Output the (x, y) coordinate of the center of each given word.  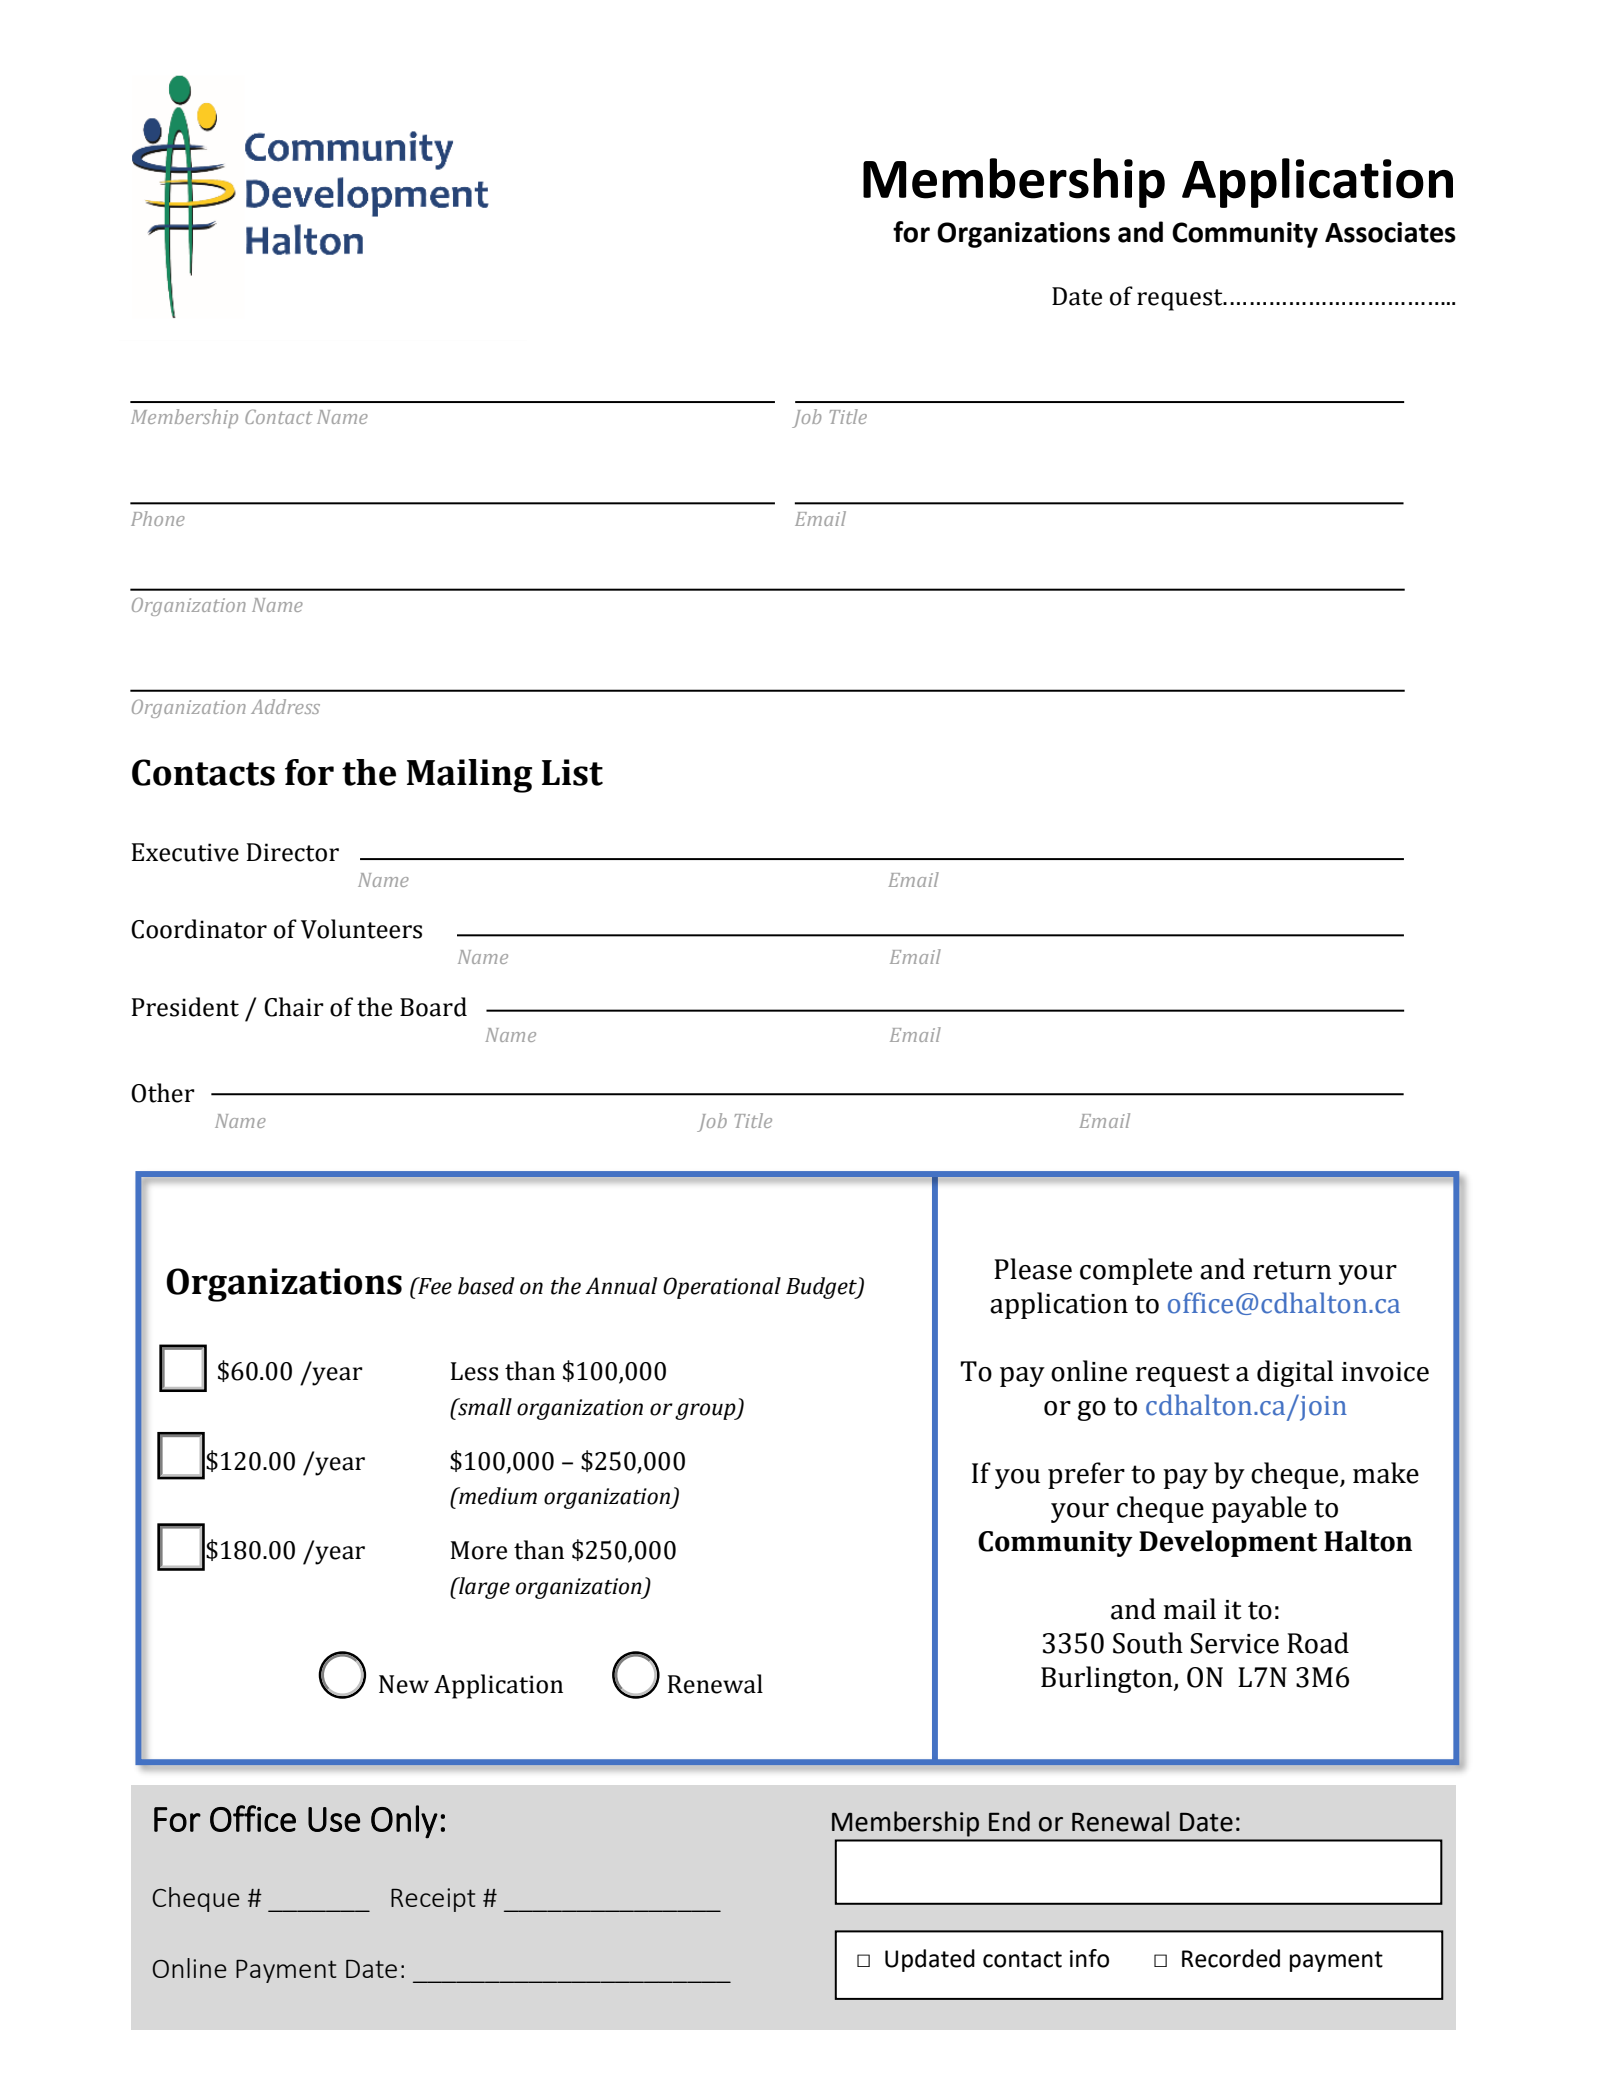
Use (334, 1819)
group (706, 1411)
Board (433, 1007)
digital (1295, 1373)
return (1292, 1270)
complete (1136, 1271)
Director (293, 852)
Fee (434, 1286)
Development (1228, 1543)
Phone (158, 518)
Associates (1390, 232)
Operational (722, 1288)
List (572, 772)
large (483, 1588)
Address (285, 706)
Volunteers (361, 929)
